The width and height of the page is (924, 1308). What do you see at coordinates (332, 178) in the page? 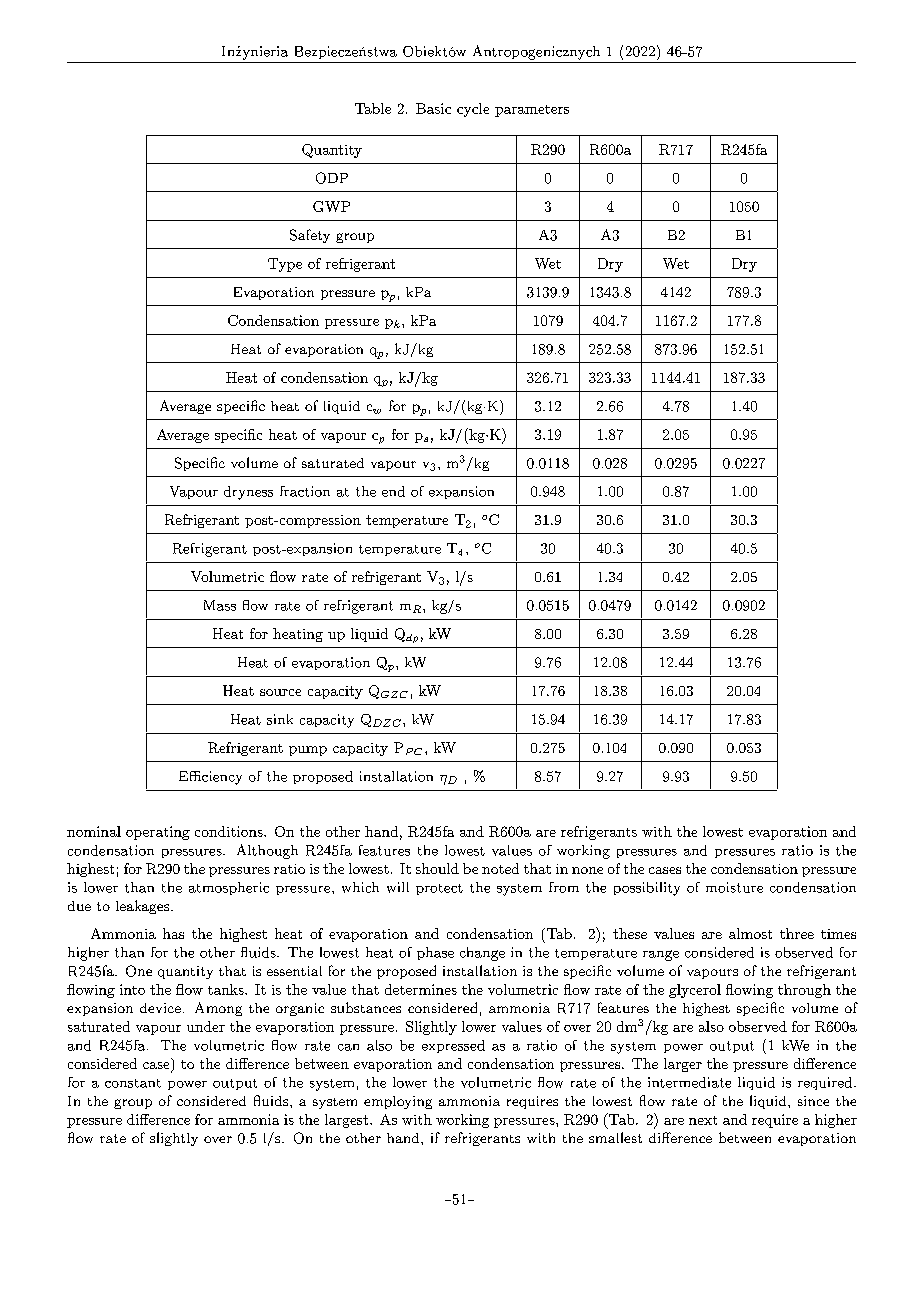
I see `ODP` at bounding box center [332, 178].
